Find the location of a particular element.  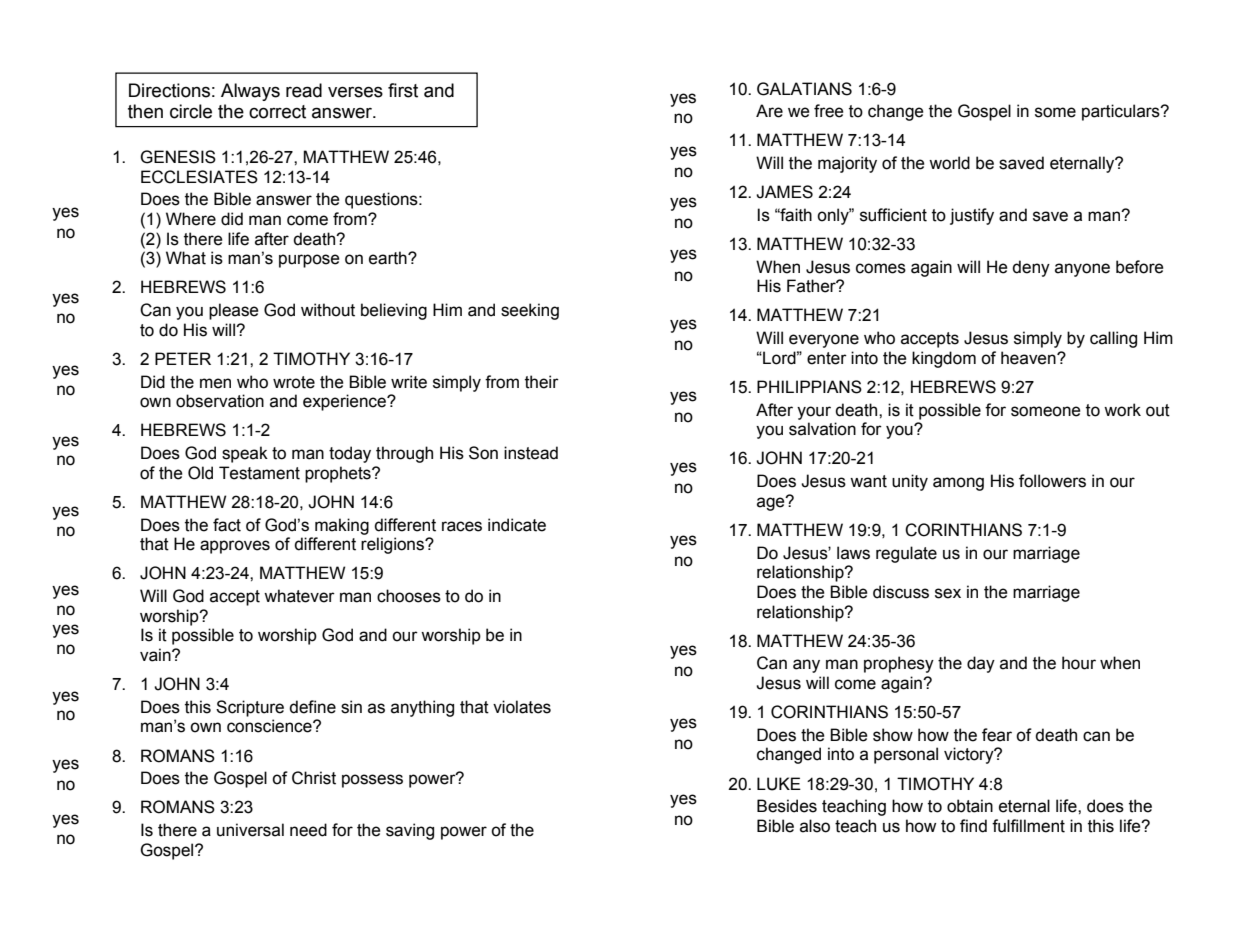

vain is located at coordinates (156, 655).
